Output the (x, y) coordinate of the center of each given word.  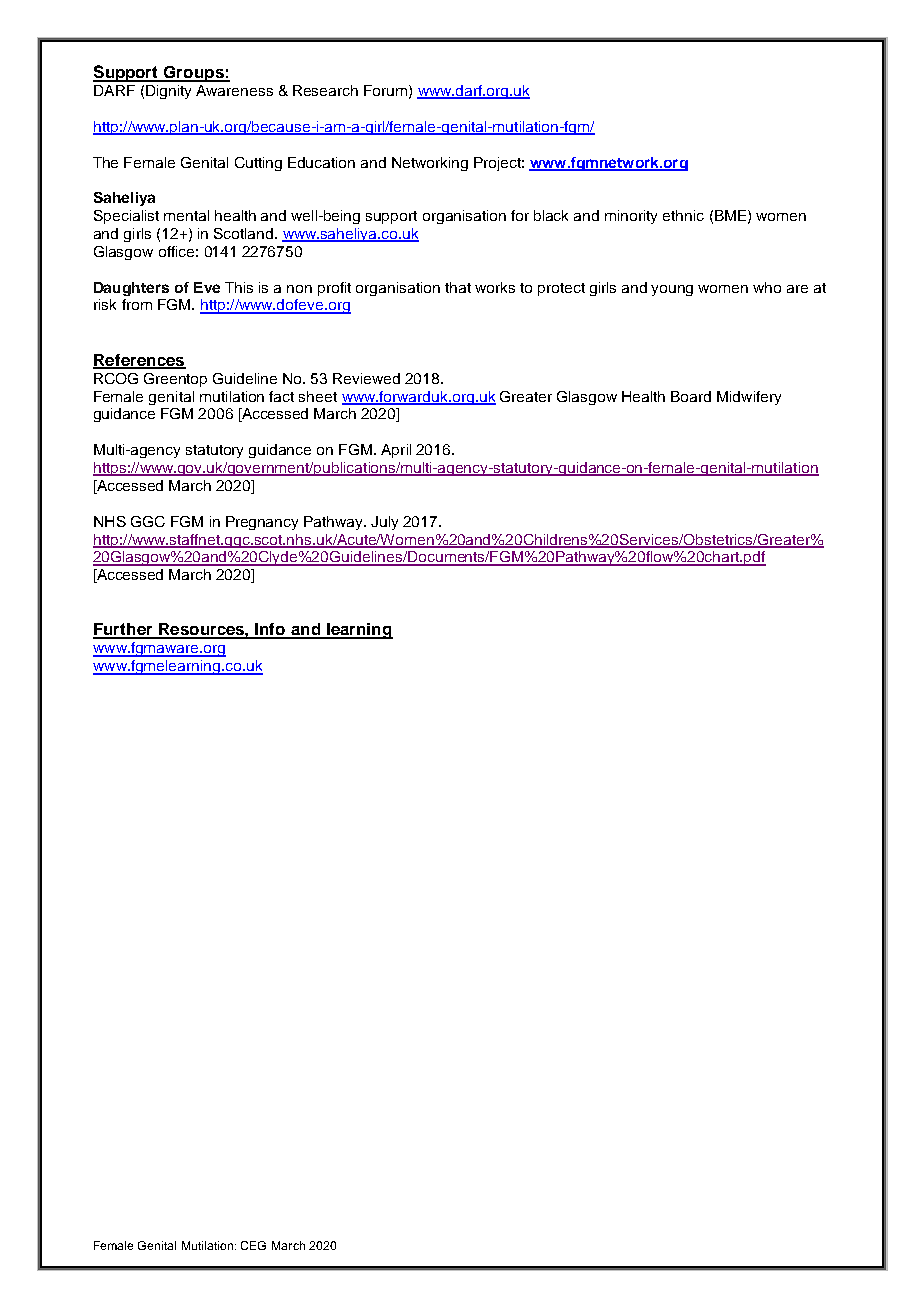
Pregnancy (262, 523)
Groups (194, 74)
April (396, 451)
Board (691, 396)
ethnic (683, 215)
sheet (318, 396)
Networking (430, 164)
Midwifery (749, 398)
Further (124, 630)
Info (270, 630)
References (139, 361)
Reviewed (366, 378)
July (384, 523)
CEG (253, 1245)
